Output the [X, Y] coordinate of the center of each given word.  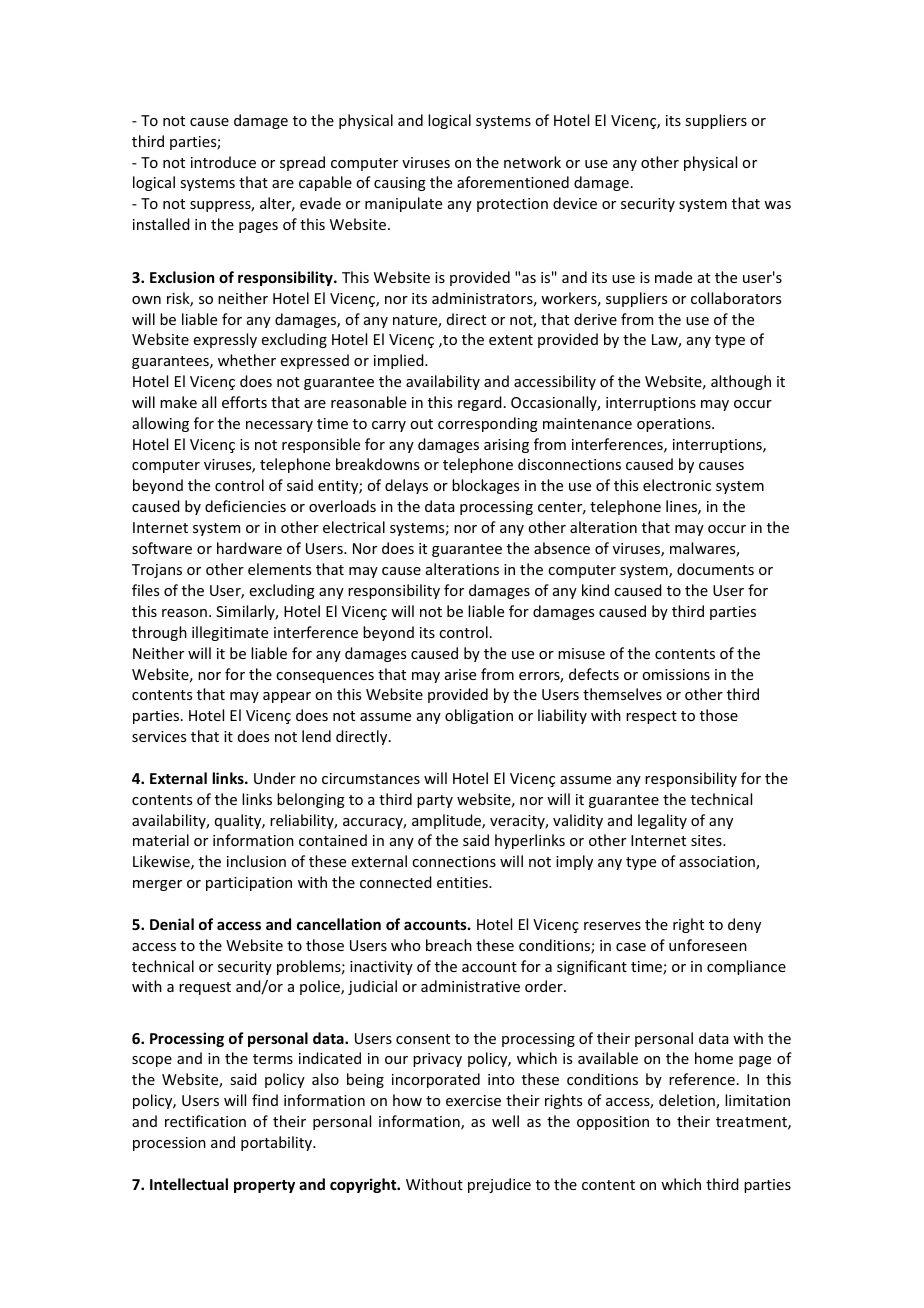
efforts [244, 402]
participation [249, 884]
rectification [205, 1121]
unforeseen [708, 945]
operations [675, 425]
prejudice [499, 1185]
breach [449, 945]
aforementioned [513, 182]
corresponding [488, 424]
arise [460, 674]
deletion [688, 1101]
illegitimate [230, 633]
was [777, 205]
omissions [676, 674]
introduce [223, 162]
